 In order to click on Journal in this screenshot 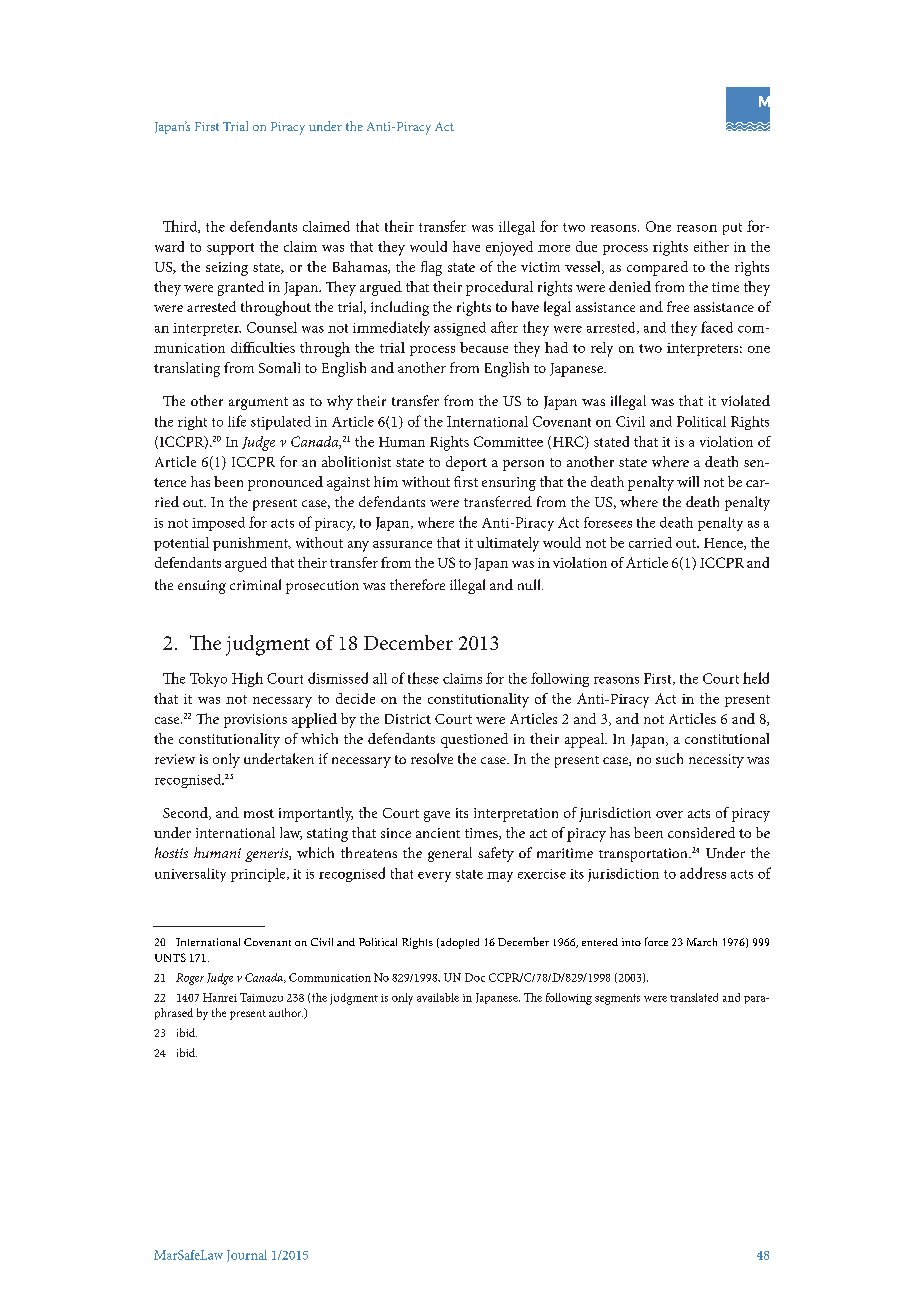, I will do `click(247, 1256)`.
